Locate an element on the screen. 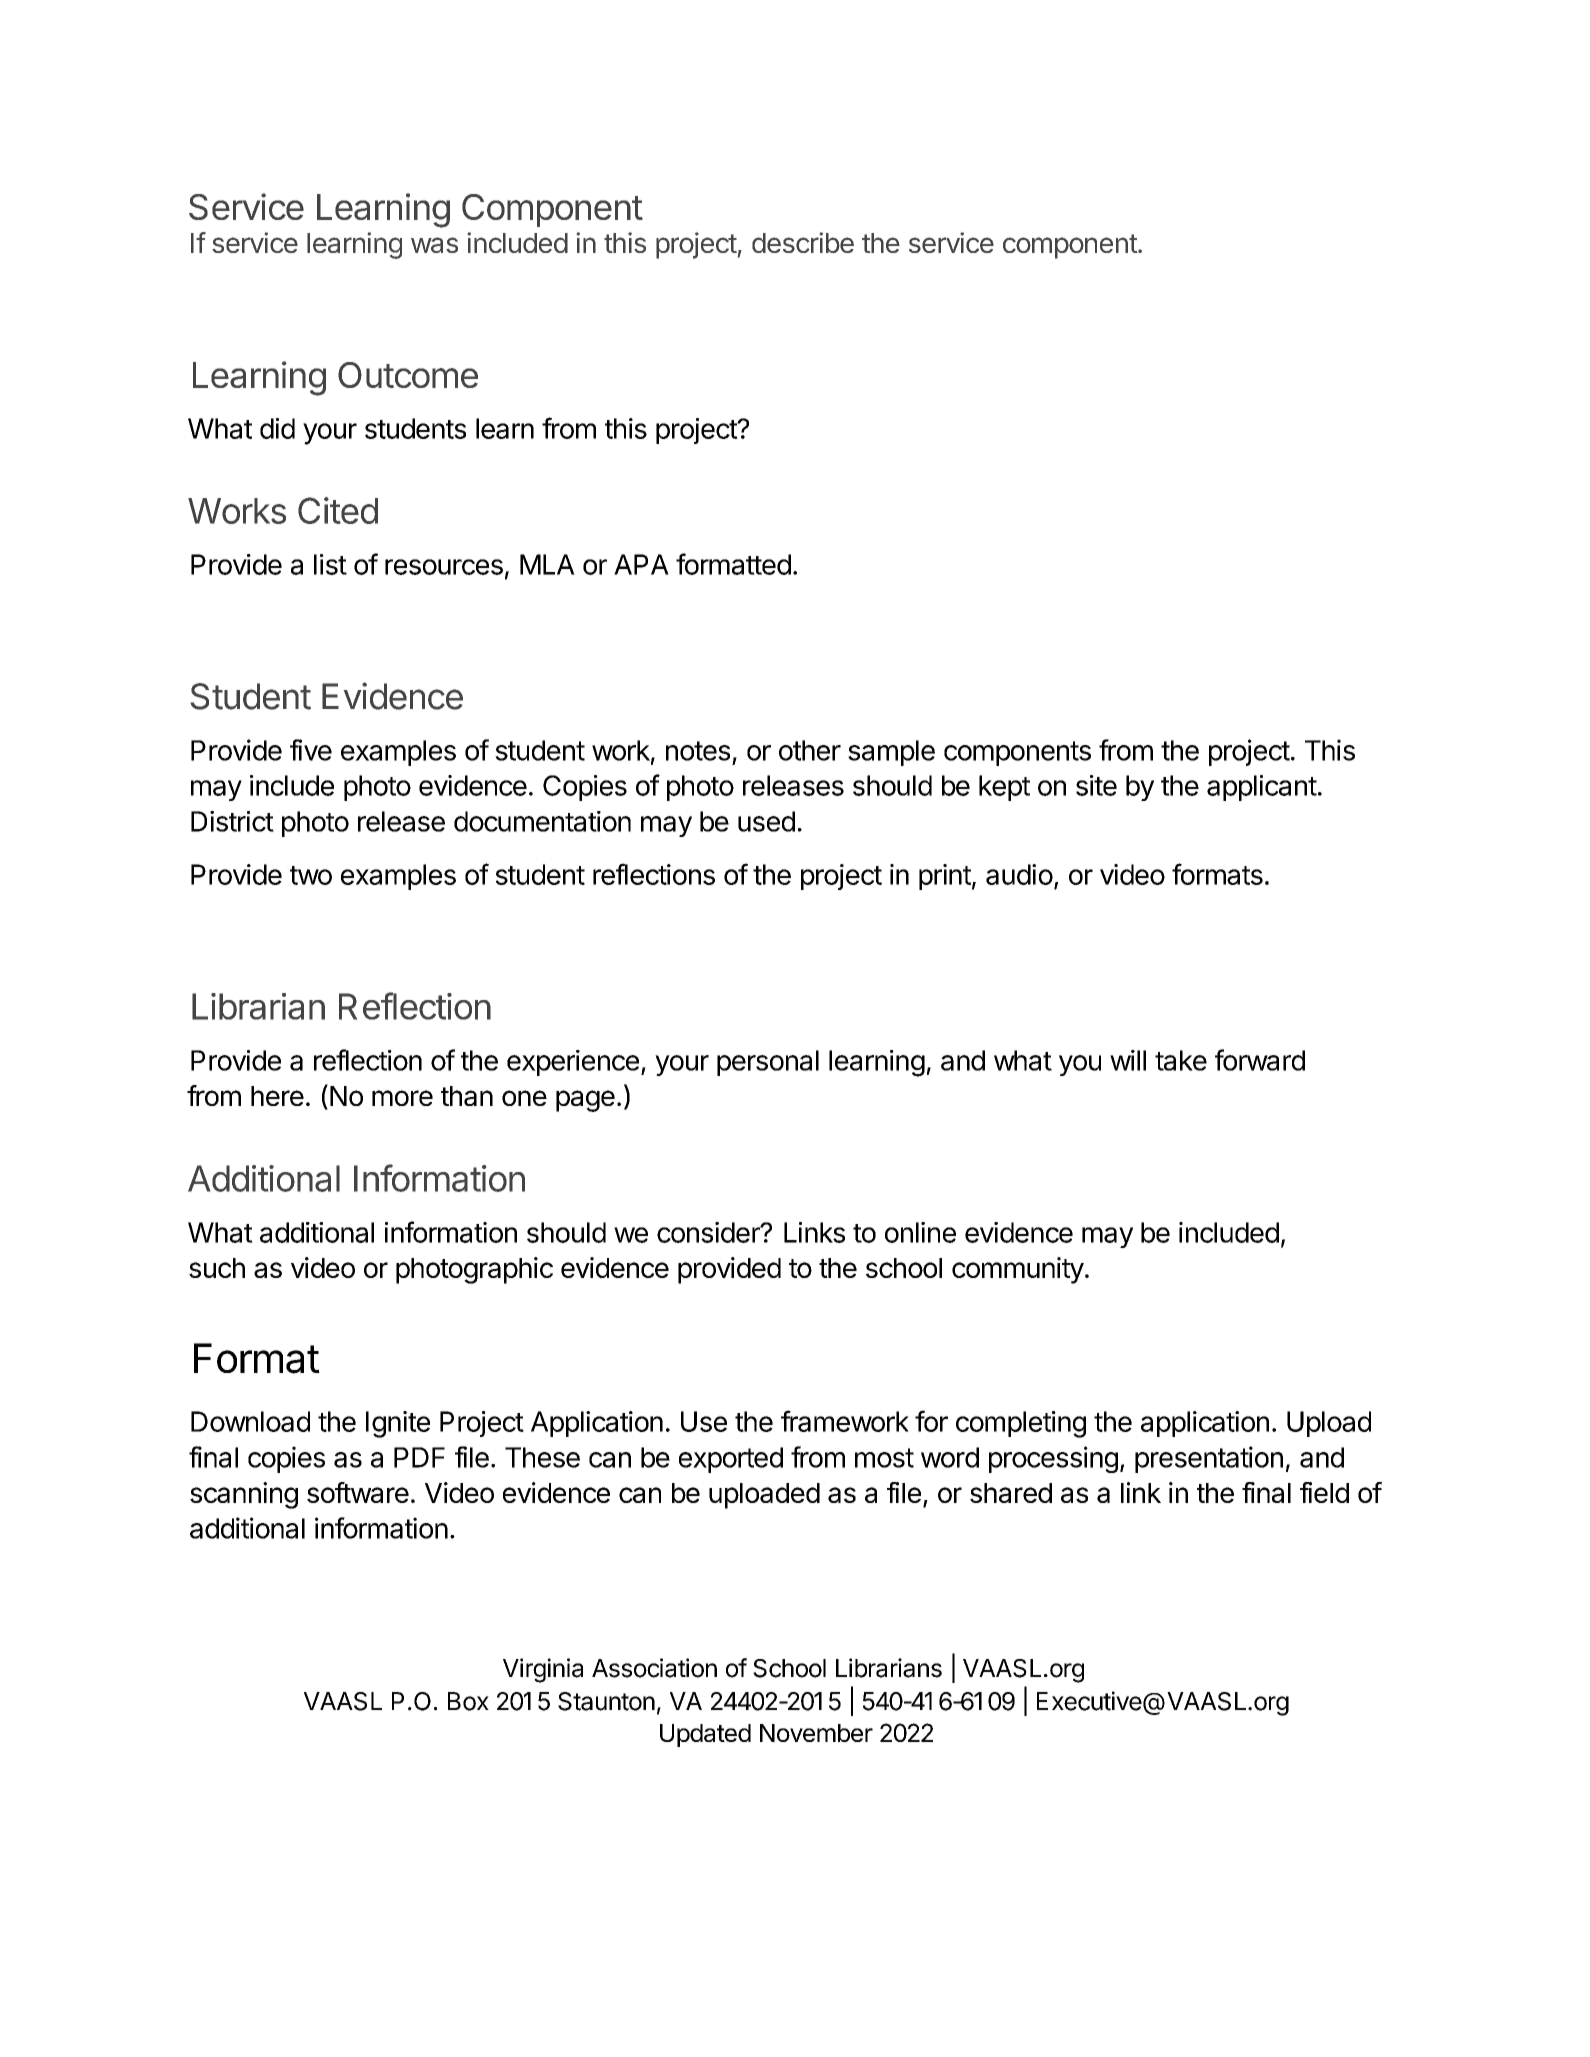 This screenshot has width=1590, height=2057. November is located at coordinates (816, 1733).
